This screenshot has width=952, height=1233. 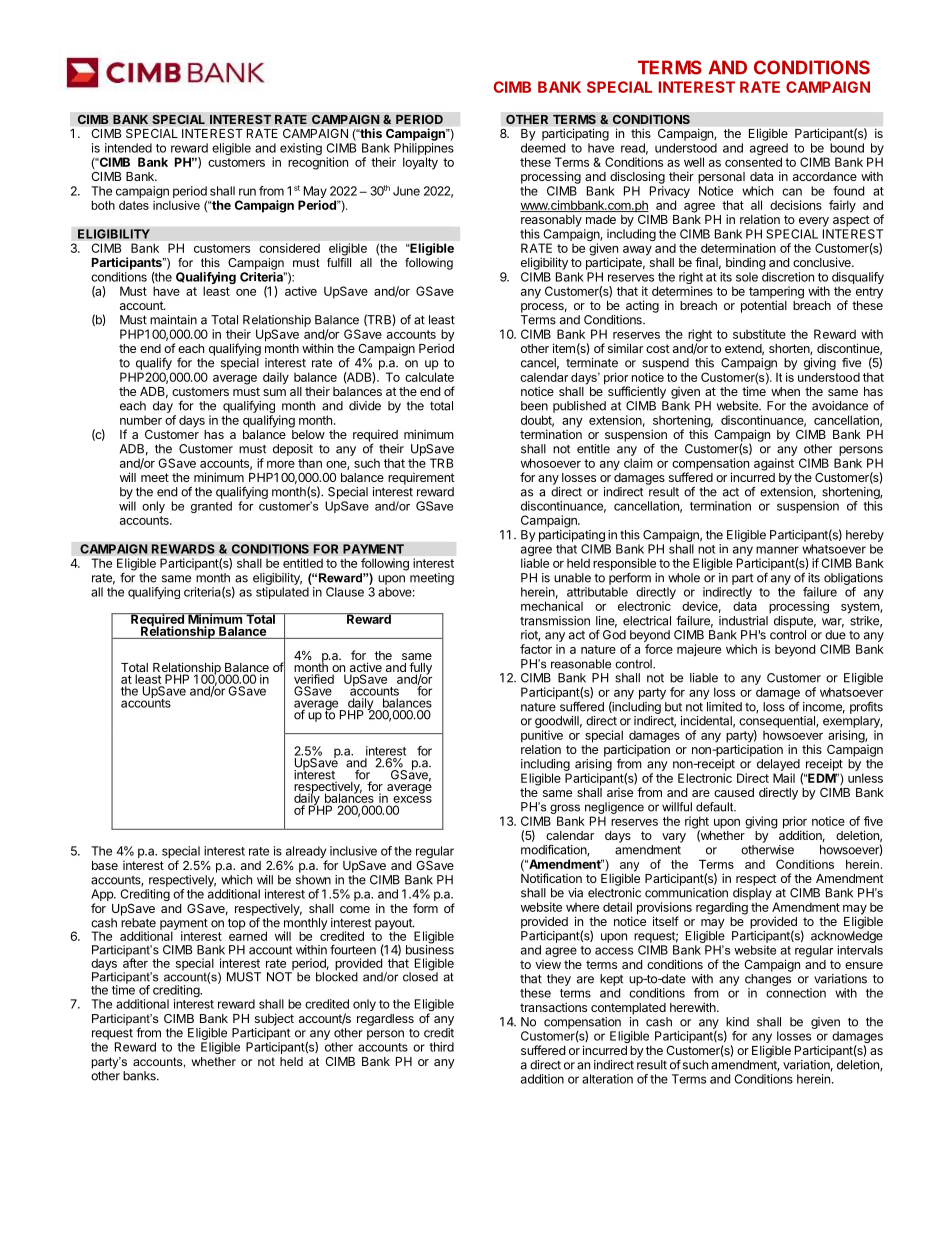 I want to click on mechanical, so click(x=552, y=606).
